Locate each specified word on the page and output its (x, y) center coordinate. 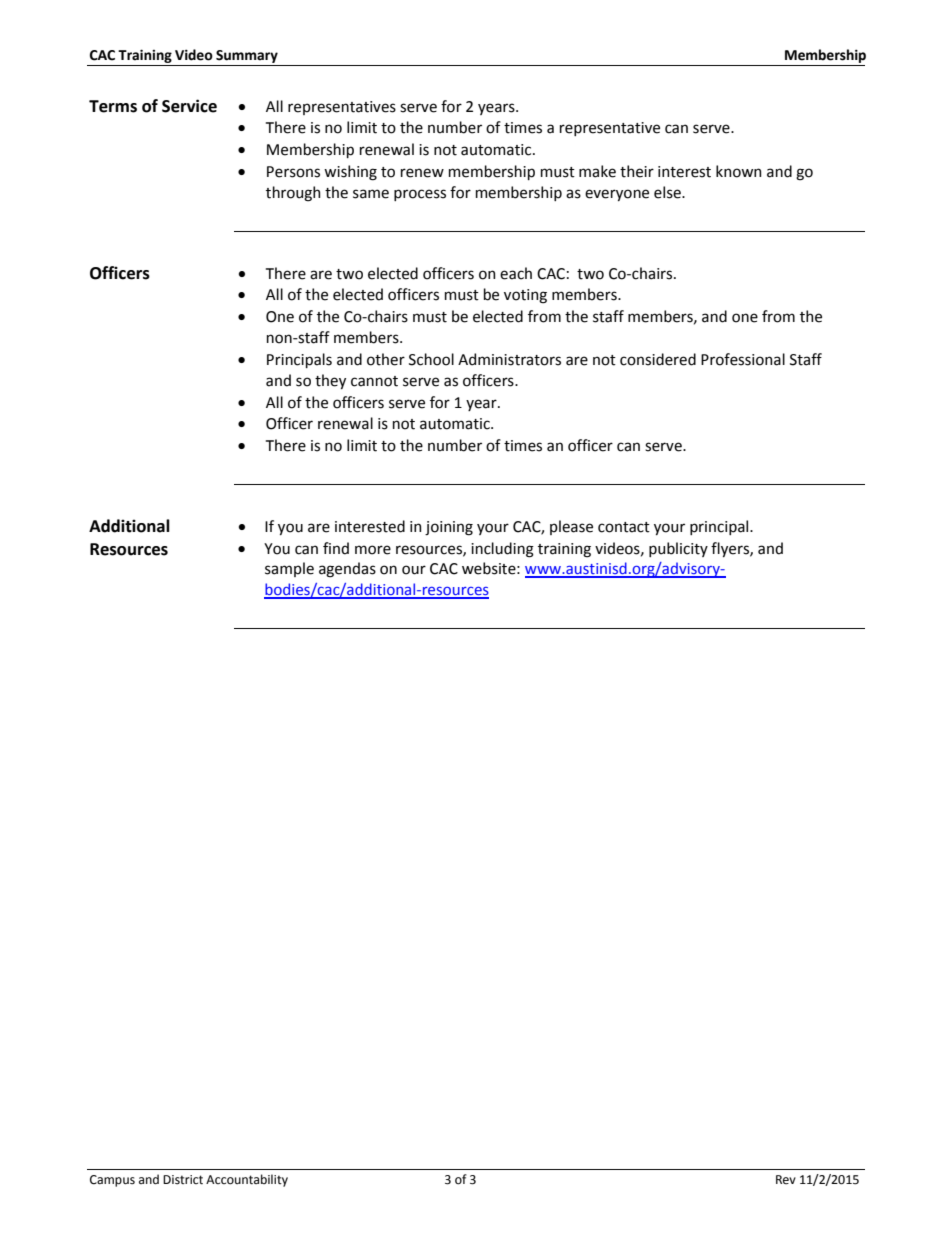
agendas (347, 570)
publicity (678, 549)
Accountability (247, 1180)
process (420, 195)
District (183, 1180)
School (431, 359)
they (330, 381)
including (502, 550)
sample (289, 569)
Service (189, 106)
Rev (786, 1180)
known (739, 171)
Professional (743, 359)
